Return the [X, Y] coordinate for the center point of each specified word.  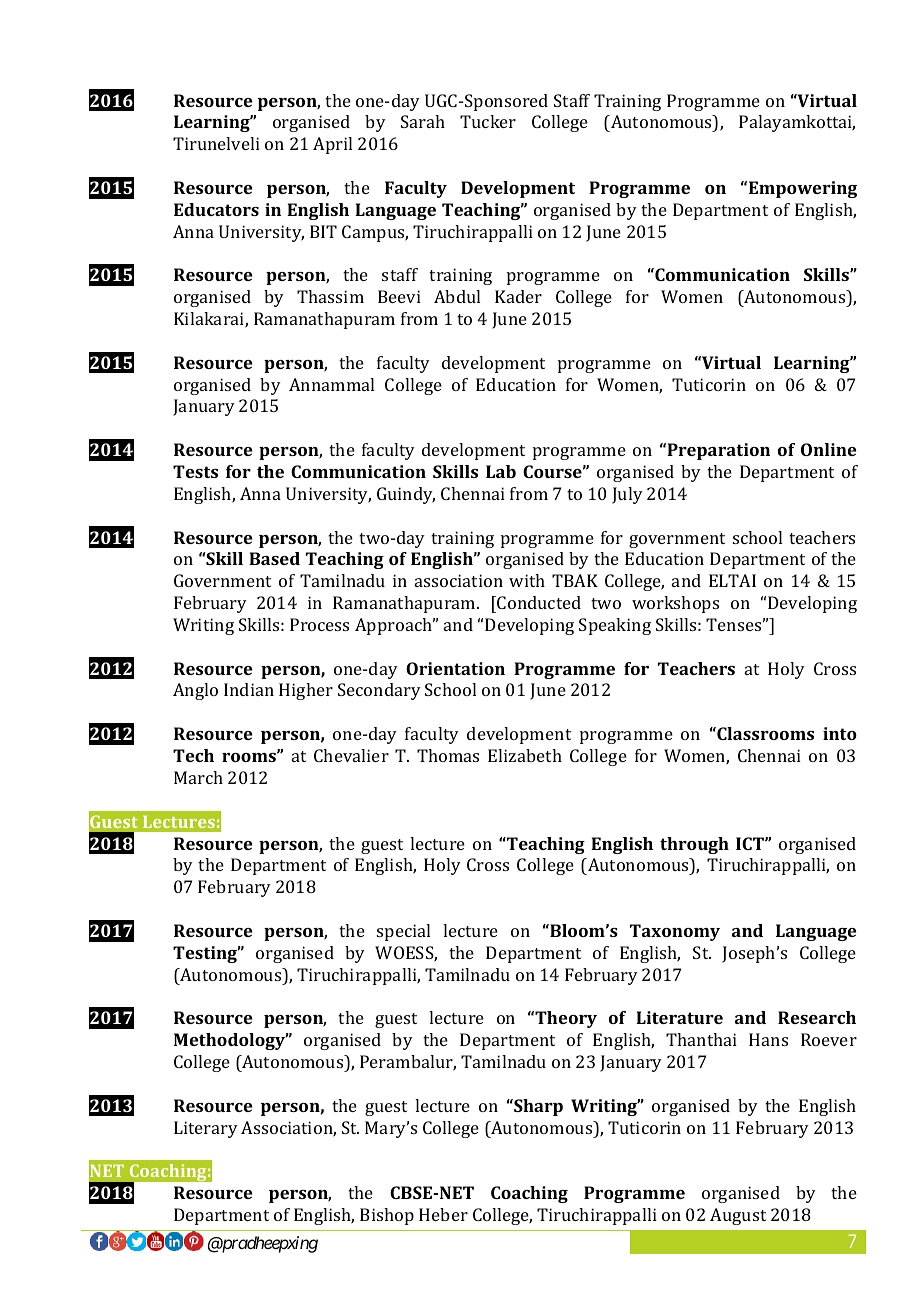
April [332, 145]
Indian [249, 689]
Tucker [488, 121]
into [840, 733]
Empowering [803, 189]
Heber [443, 1214]
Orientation [455, 668]
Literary [206, 1129]
